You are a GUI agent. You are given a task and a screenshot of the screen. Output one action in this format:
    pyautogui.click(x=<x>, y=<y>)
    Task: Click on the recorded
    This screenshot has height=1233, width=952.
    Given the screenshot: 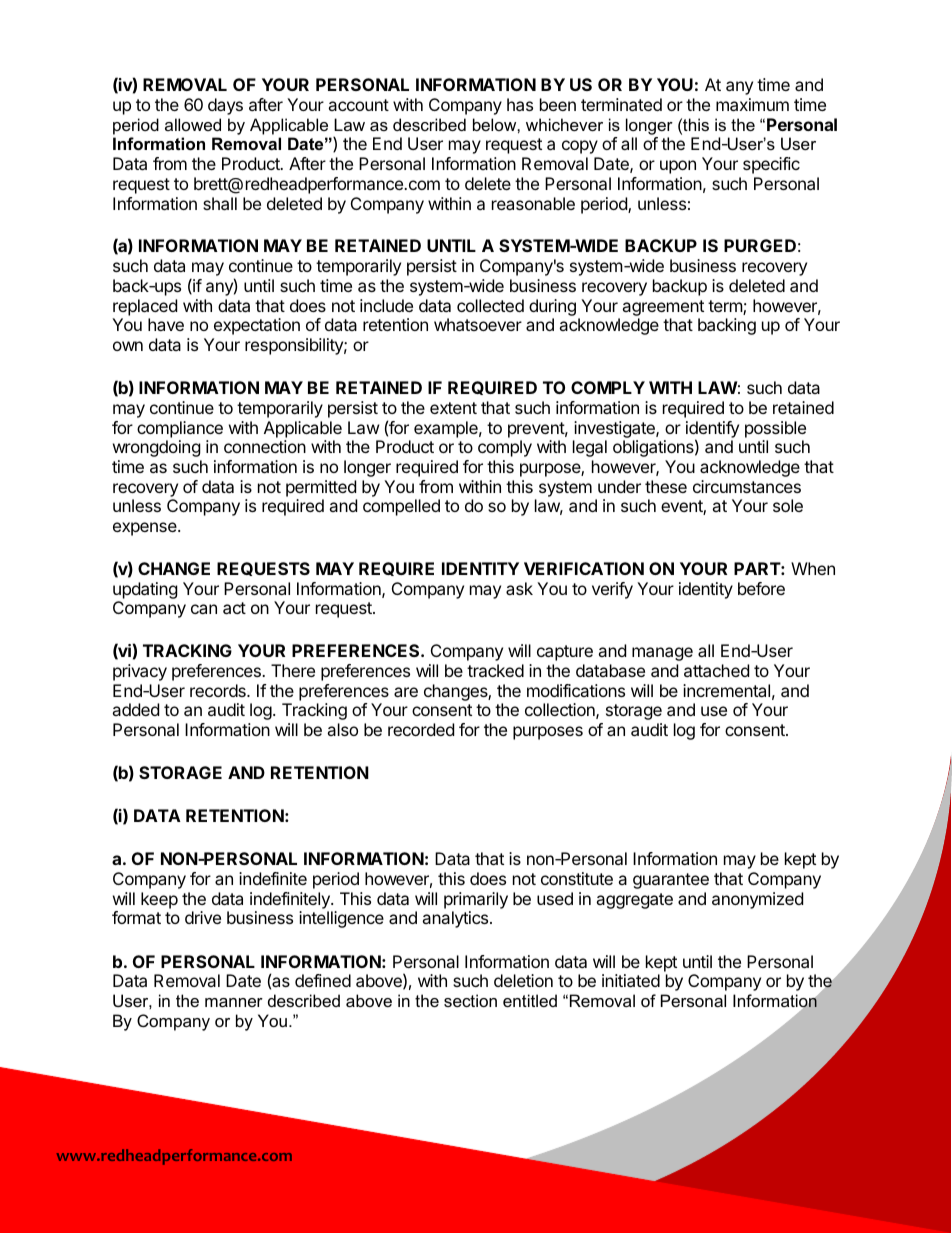 What is the action you would take?
    pyautogui.click(x=421, y=729)
